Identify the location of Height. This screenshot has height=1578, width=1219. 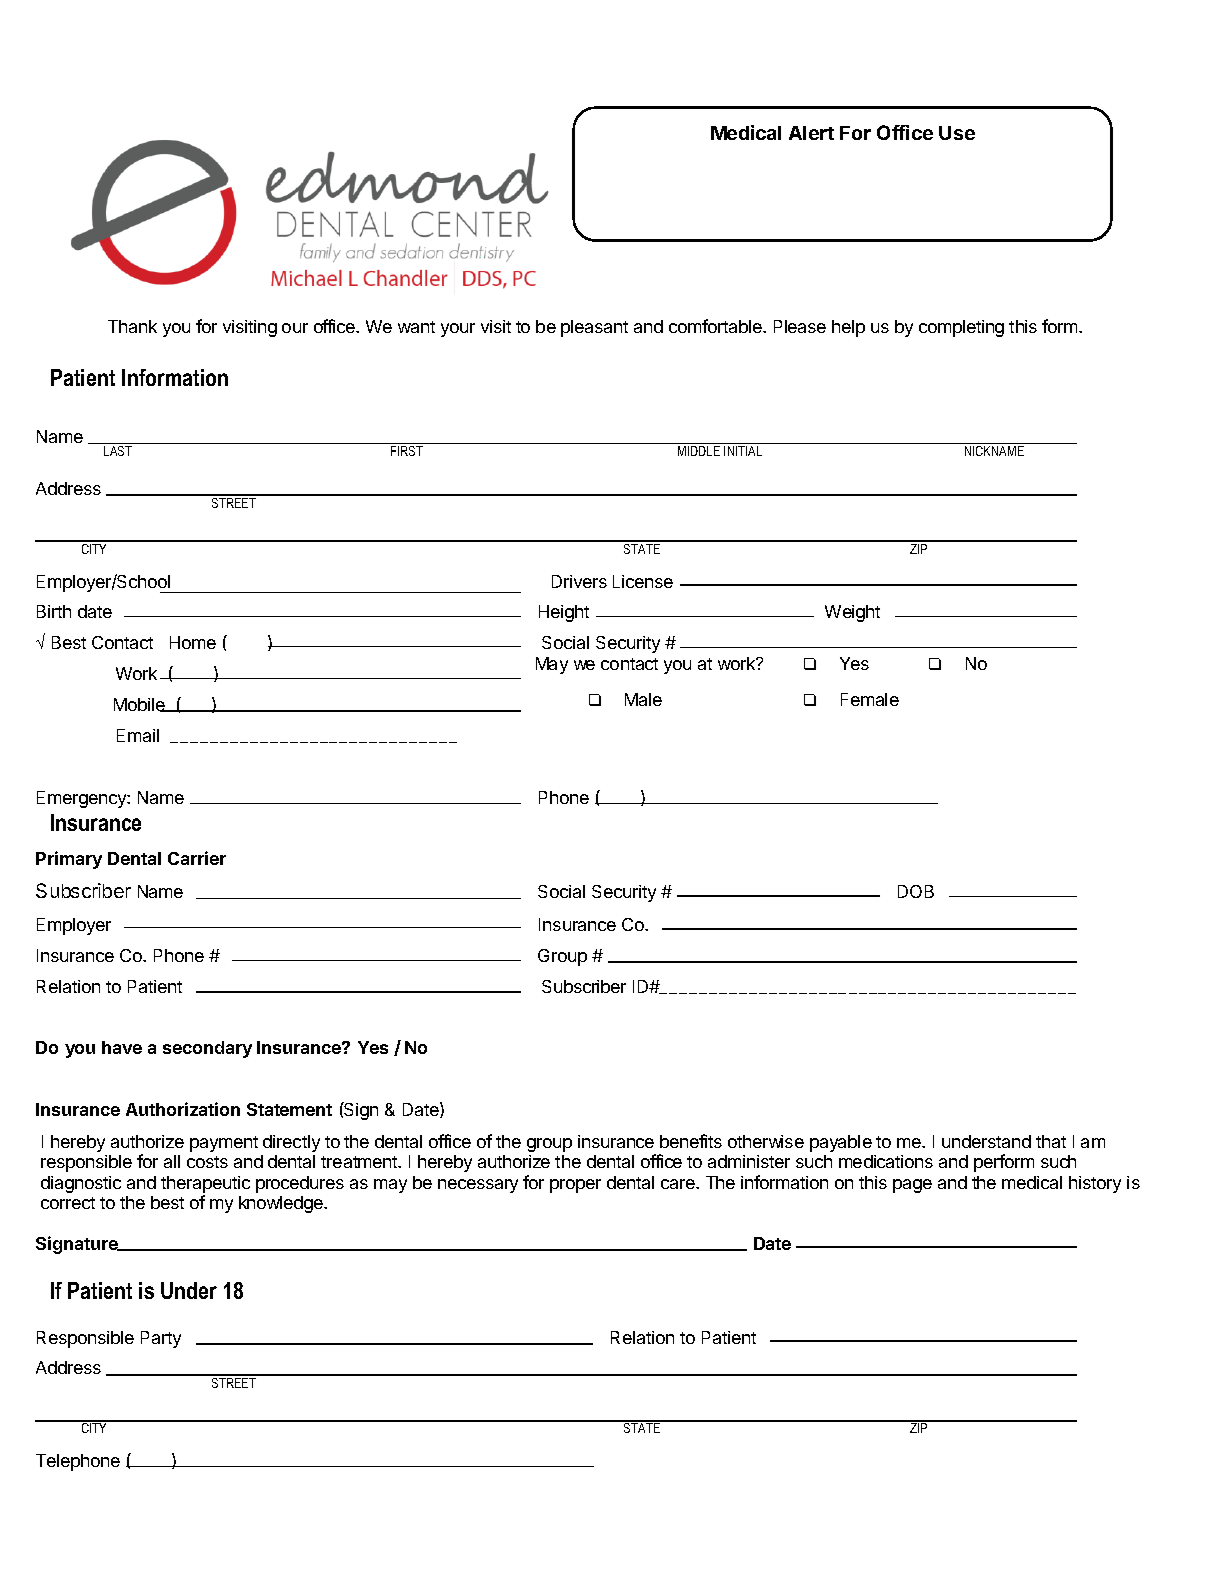
(564, 613).
